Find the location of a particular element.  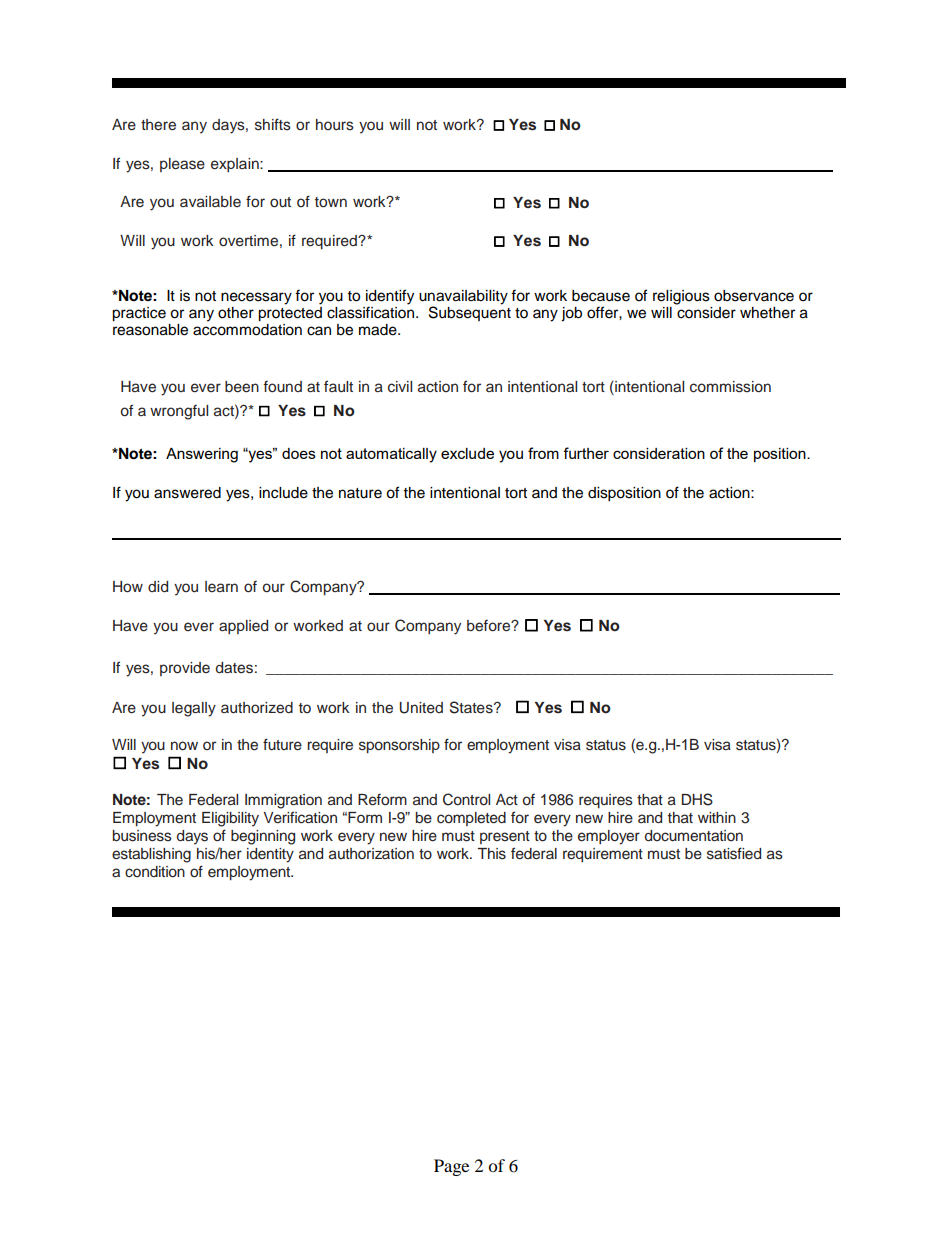

Page is located at coordinates (451, 1167).
